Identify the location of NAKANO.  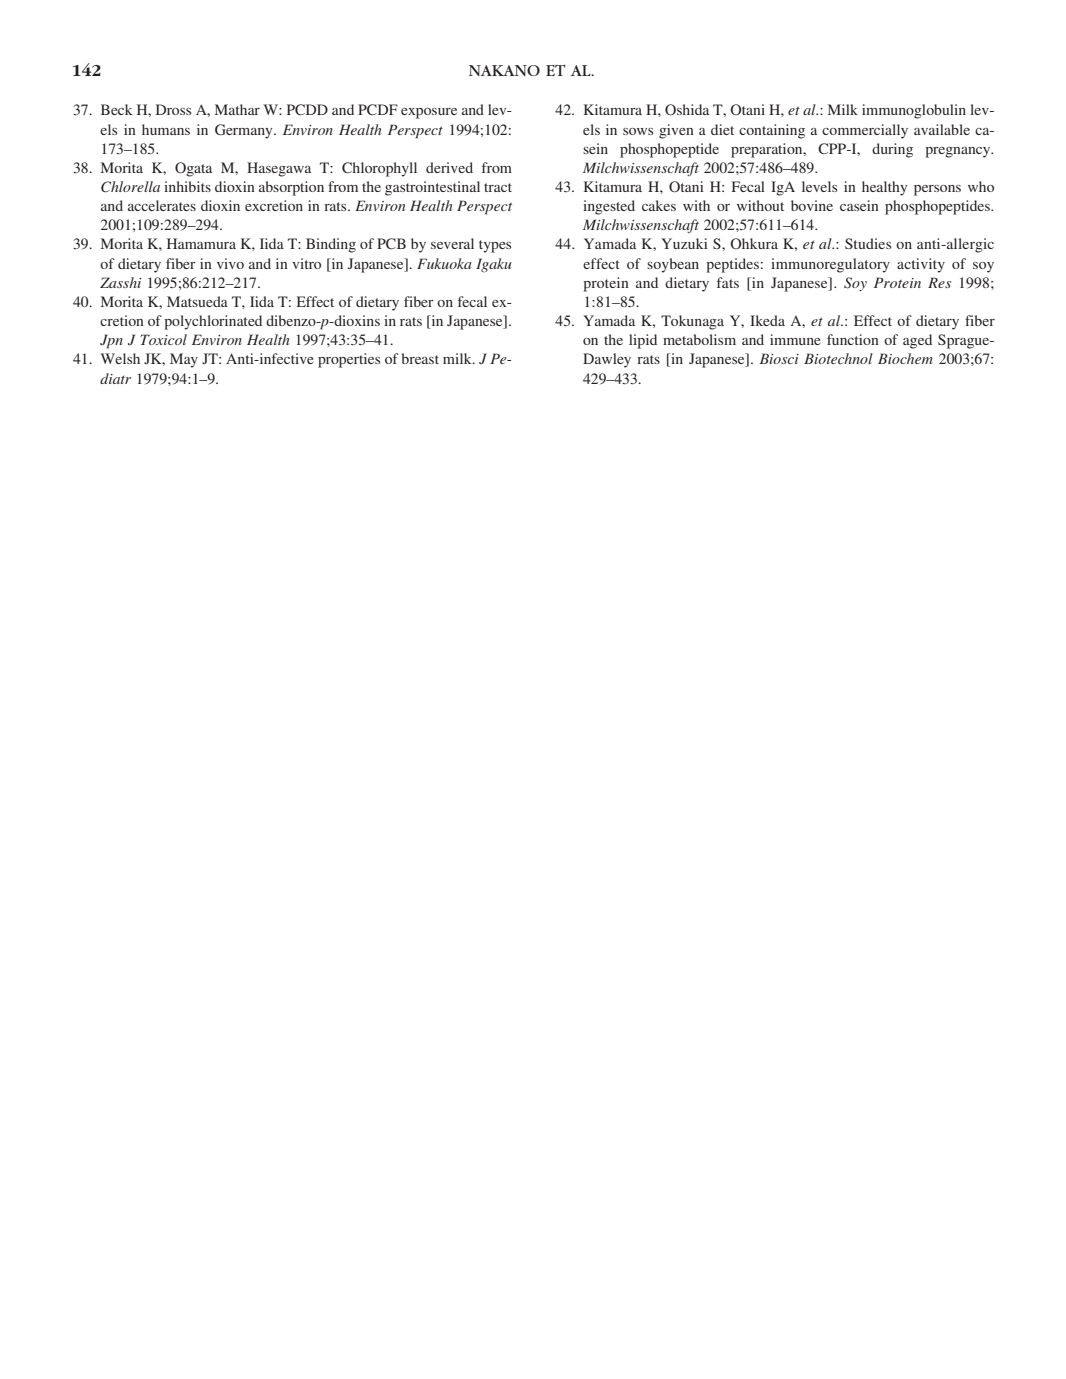
(504, 70).
